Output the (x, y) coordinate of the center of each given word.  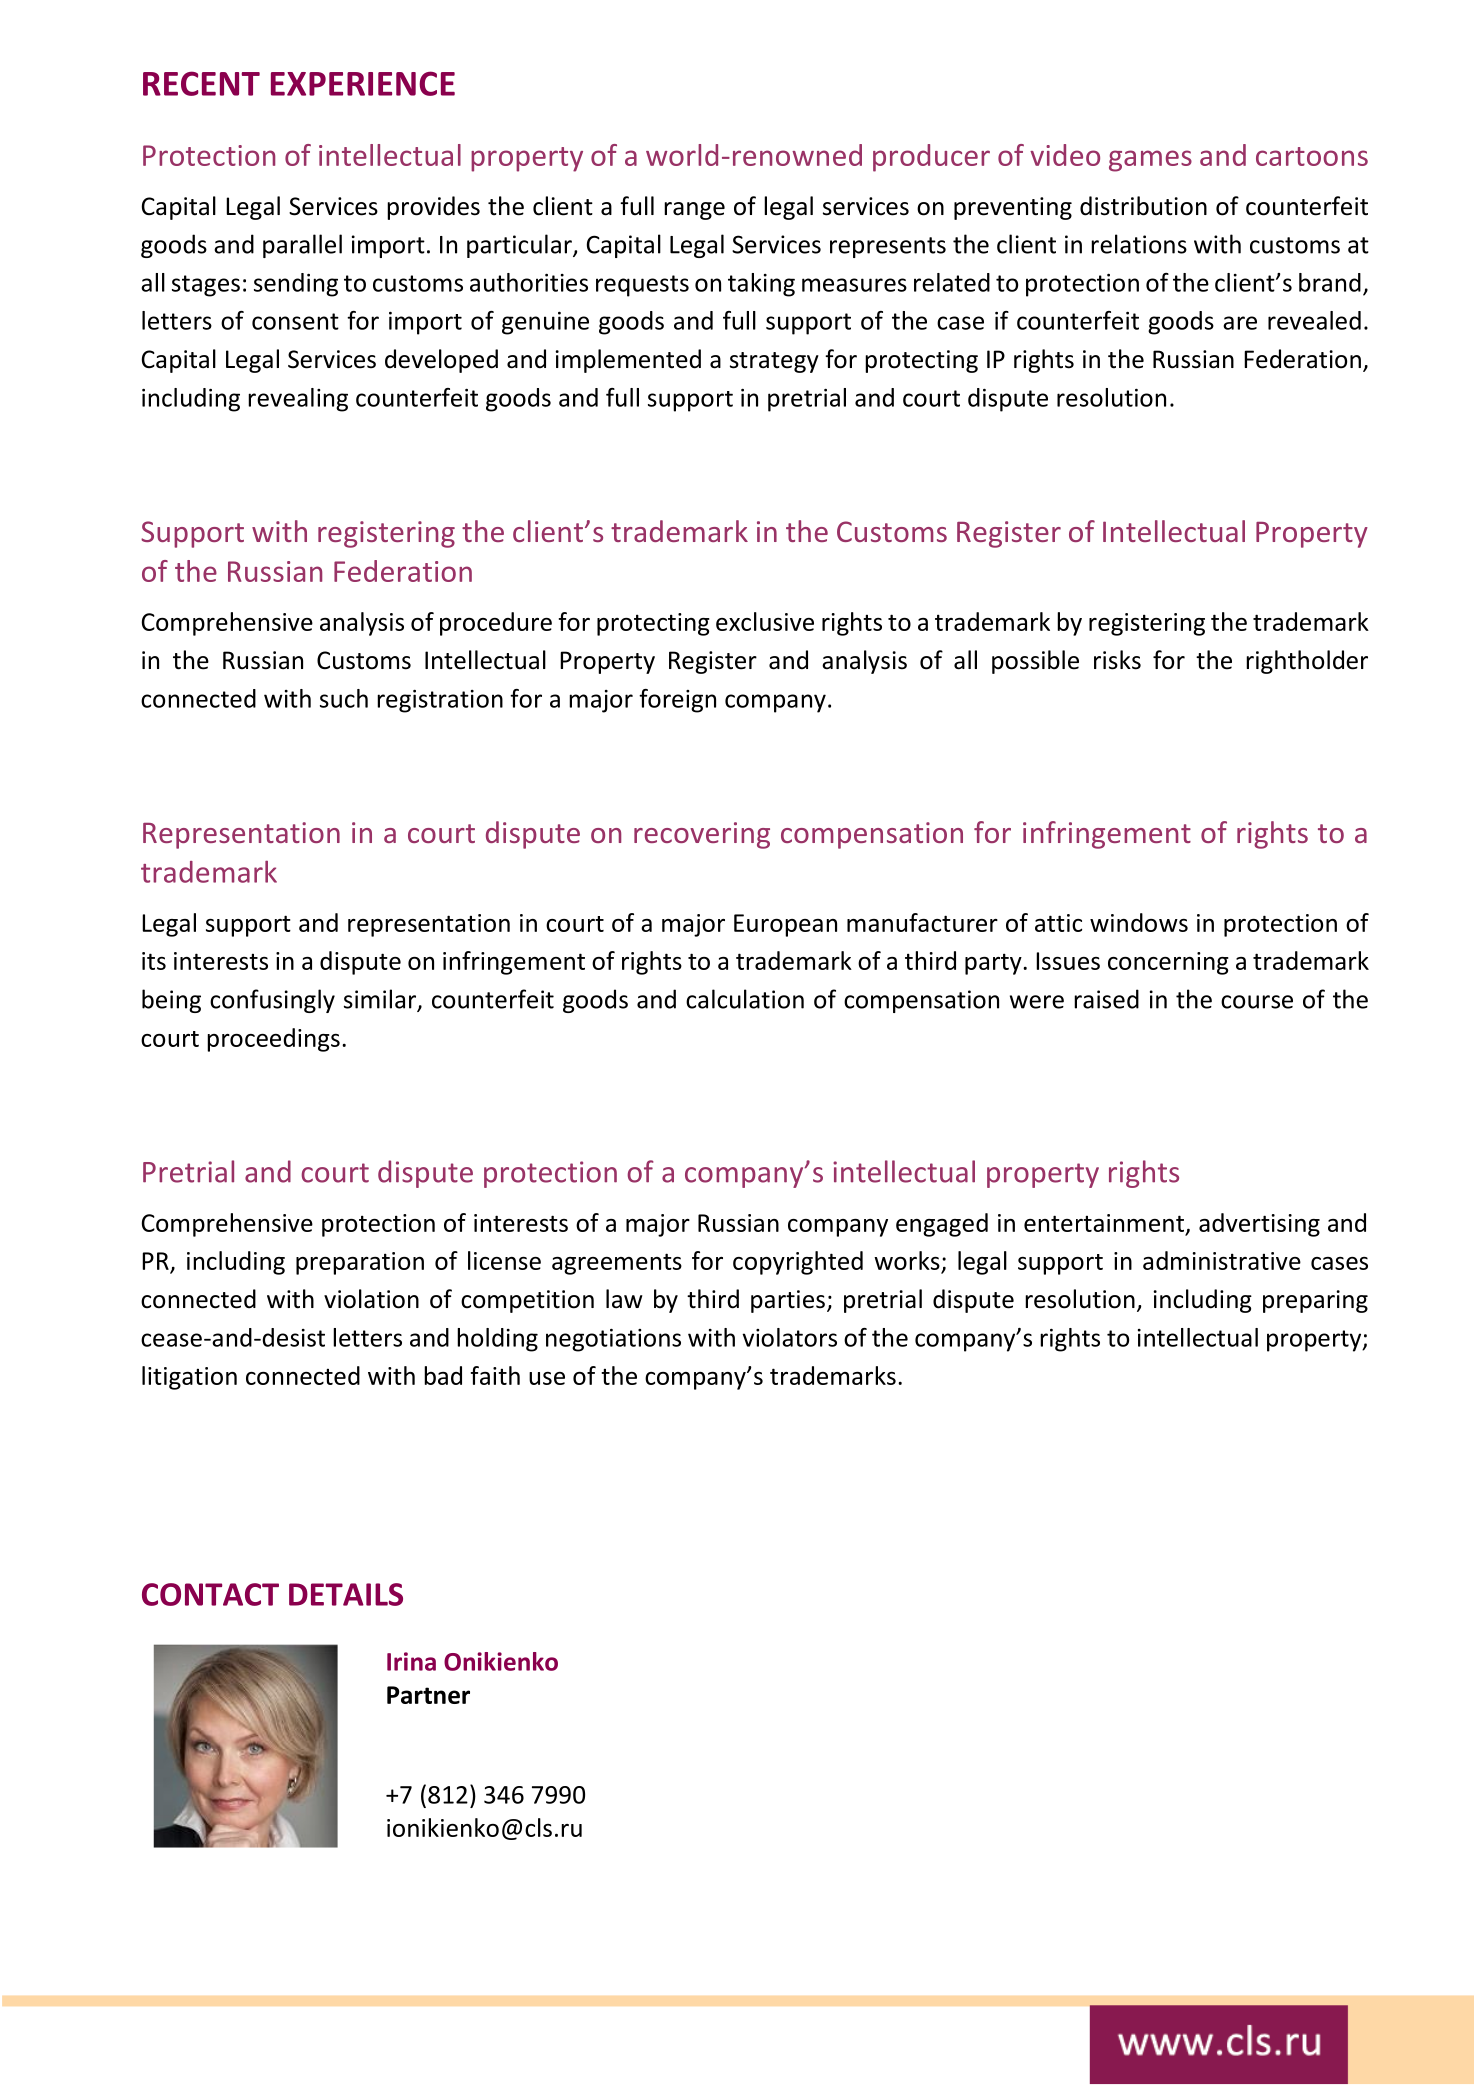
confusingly (272, 1001)
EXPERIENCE (363, 83)
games (1150, 161)
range (694, 211)
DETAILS (346, 1594)
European (785, 925)
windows (1139, 922)
